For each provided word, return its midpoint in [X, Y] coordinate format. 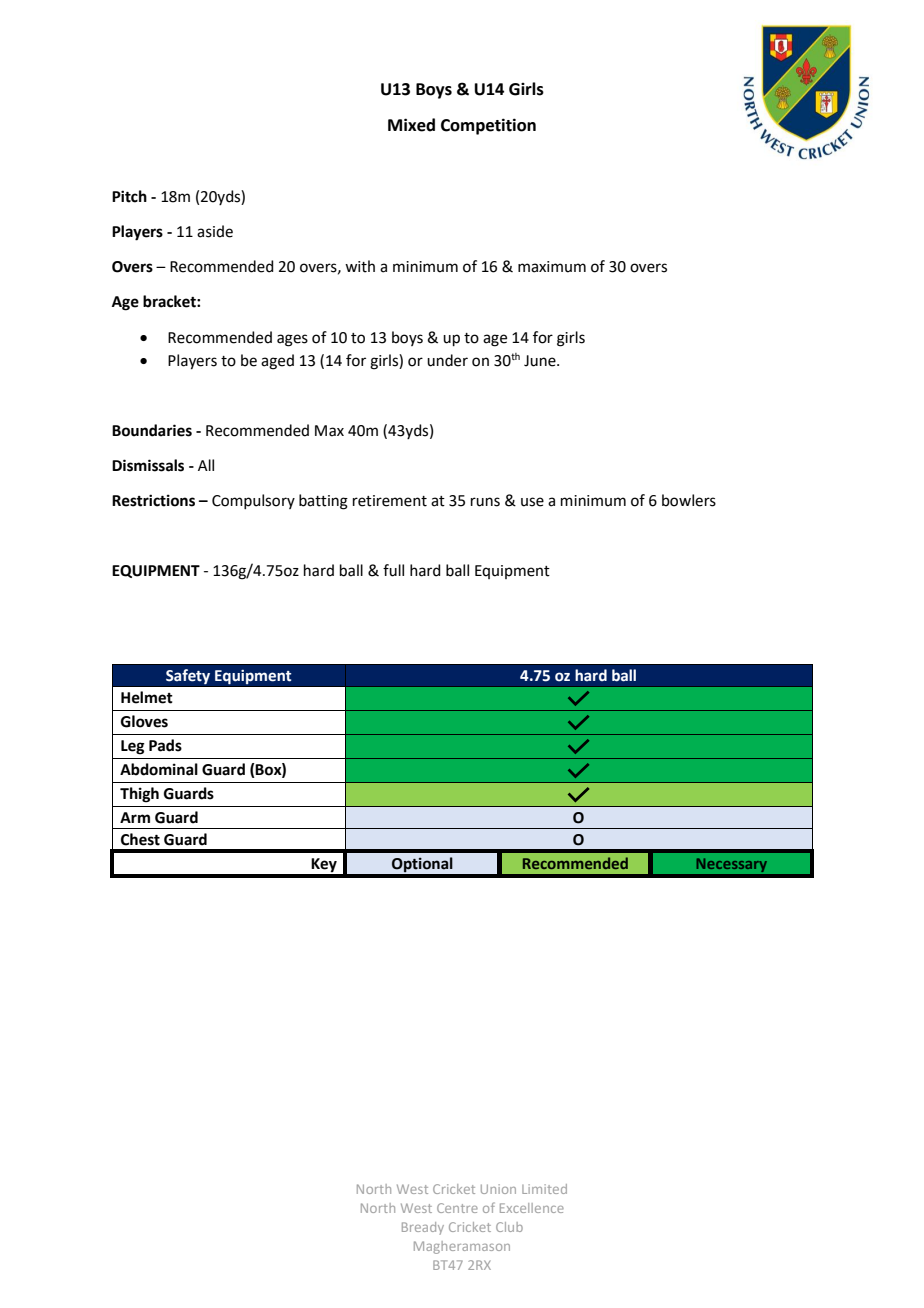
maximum [552, 267]
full [393, 570]
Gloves [144, 721]
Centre [457, 1208]
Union [498, 1189]
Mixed [411, 125]
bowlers [689, 500]
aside [215, 231]
